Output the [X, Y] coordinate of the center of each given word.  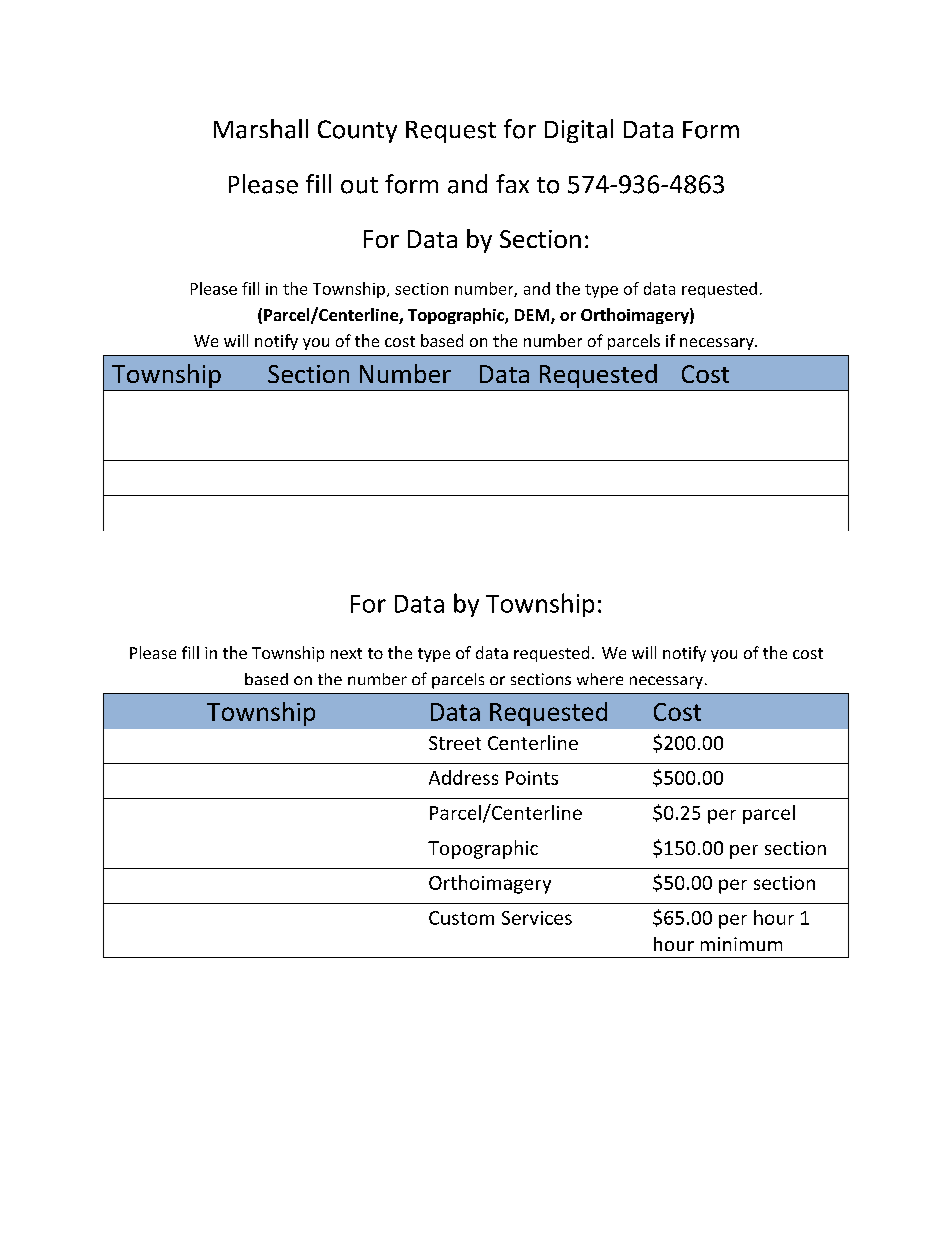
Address [463, 777]
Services [537, 918]
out [359, 185]
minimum [741, 944]
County [357, 131]
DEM [533, 316]
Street [455, 743]
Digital [579, 131]
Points [532, 778]
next [346, 653]
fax [512, 183]
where [600, 679]
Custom [461, 918]
